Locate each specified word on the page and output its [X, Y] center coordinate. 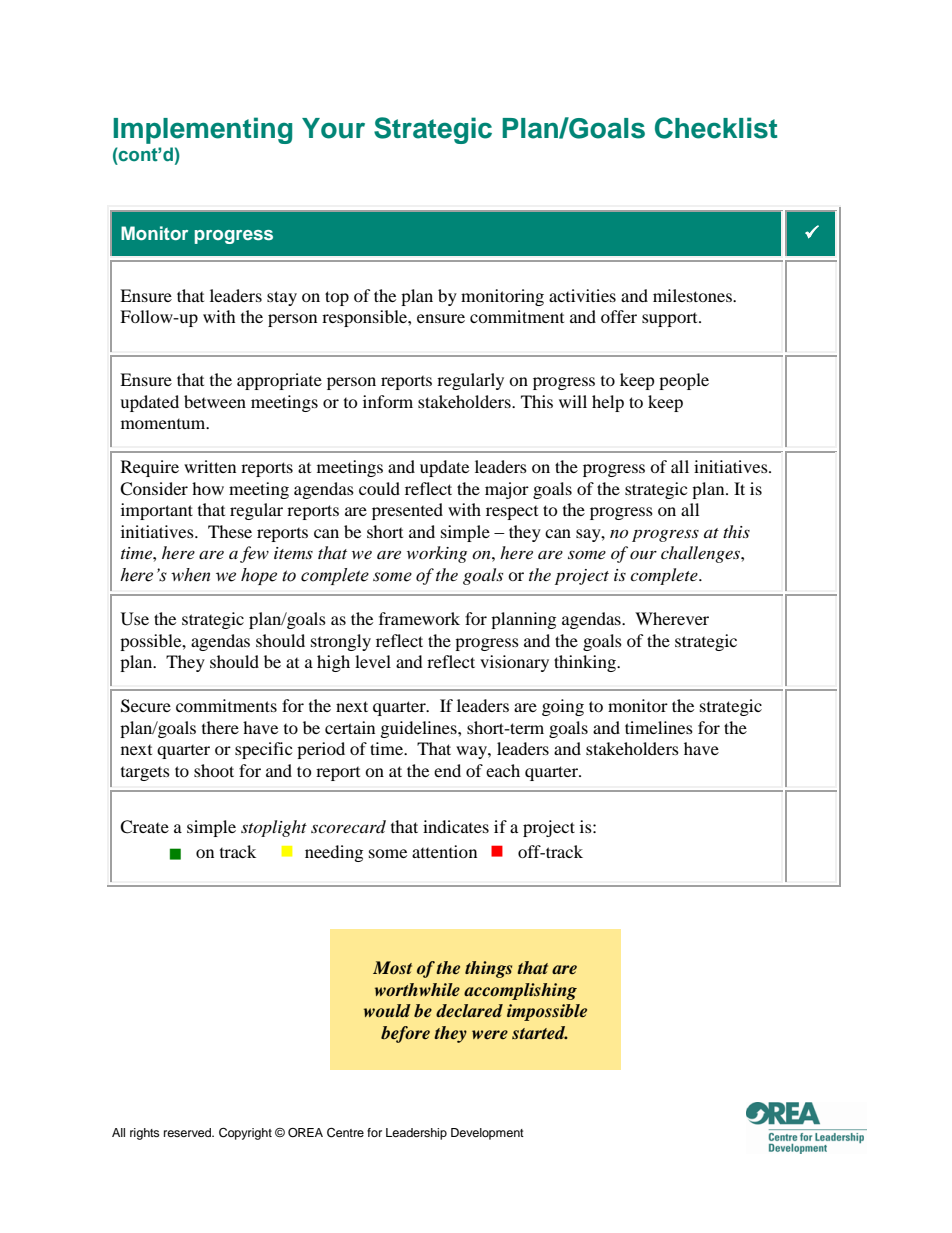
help [608, 403]
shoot [214, 770]
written [210, 466]
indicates [456, 826]
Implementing [202, 130]
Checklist [716, 128]
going [563, 707]
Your [333, 128]
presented [407, 511]
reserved [188, 1132]
